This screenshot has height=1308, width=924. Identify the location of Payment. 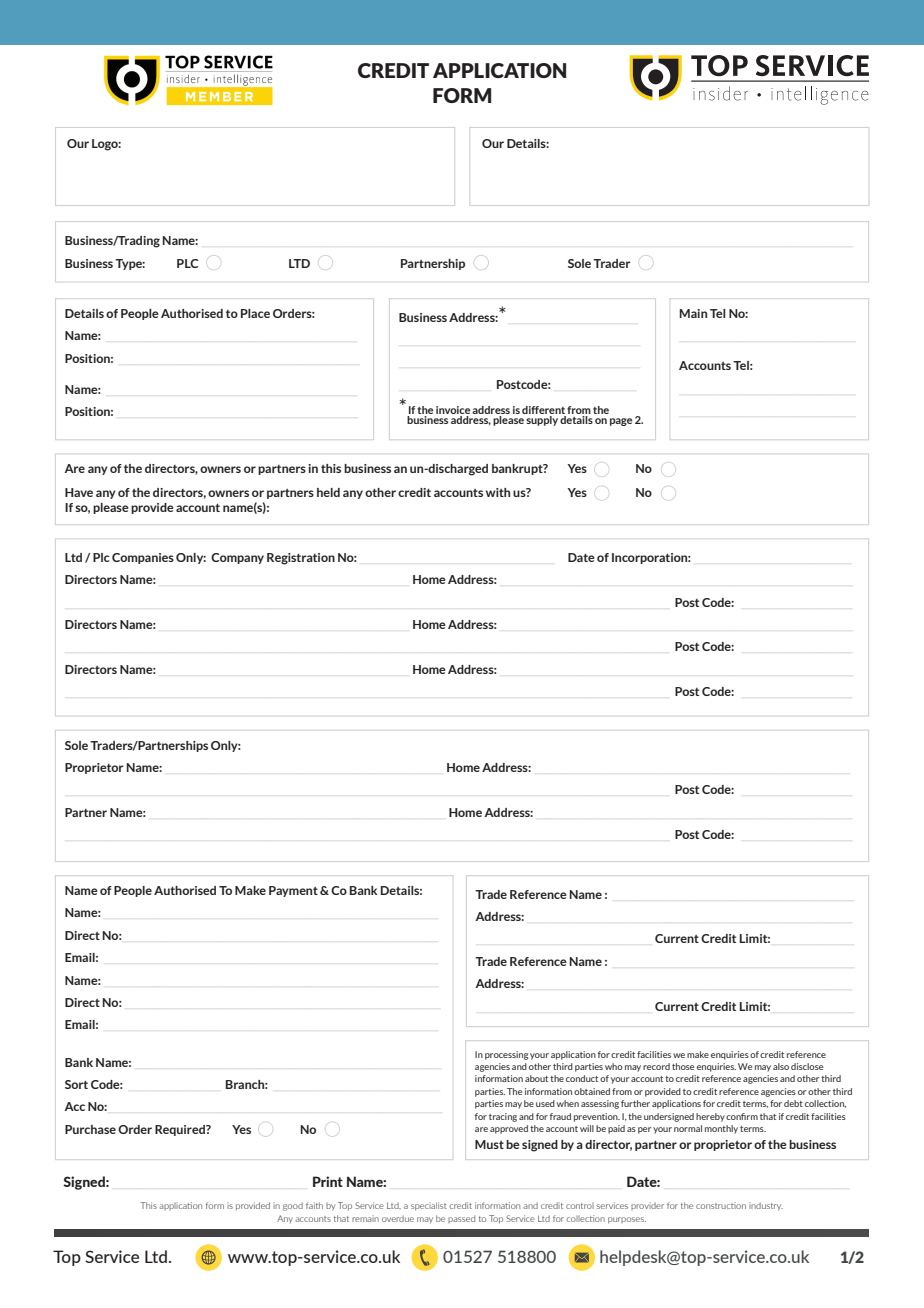
(293, 891).
